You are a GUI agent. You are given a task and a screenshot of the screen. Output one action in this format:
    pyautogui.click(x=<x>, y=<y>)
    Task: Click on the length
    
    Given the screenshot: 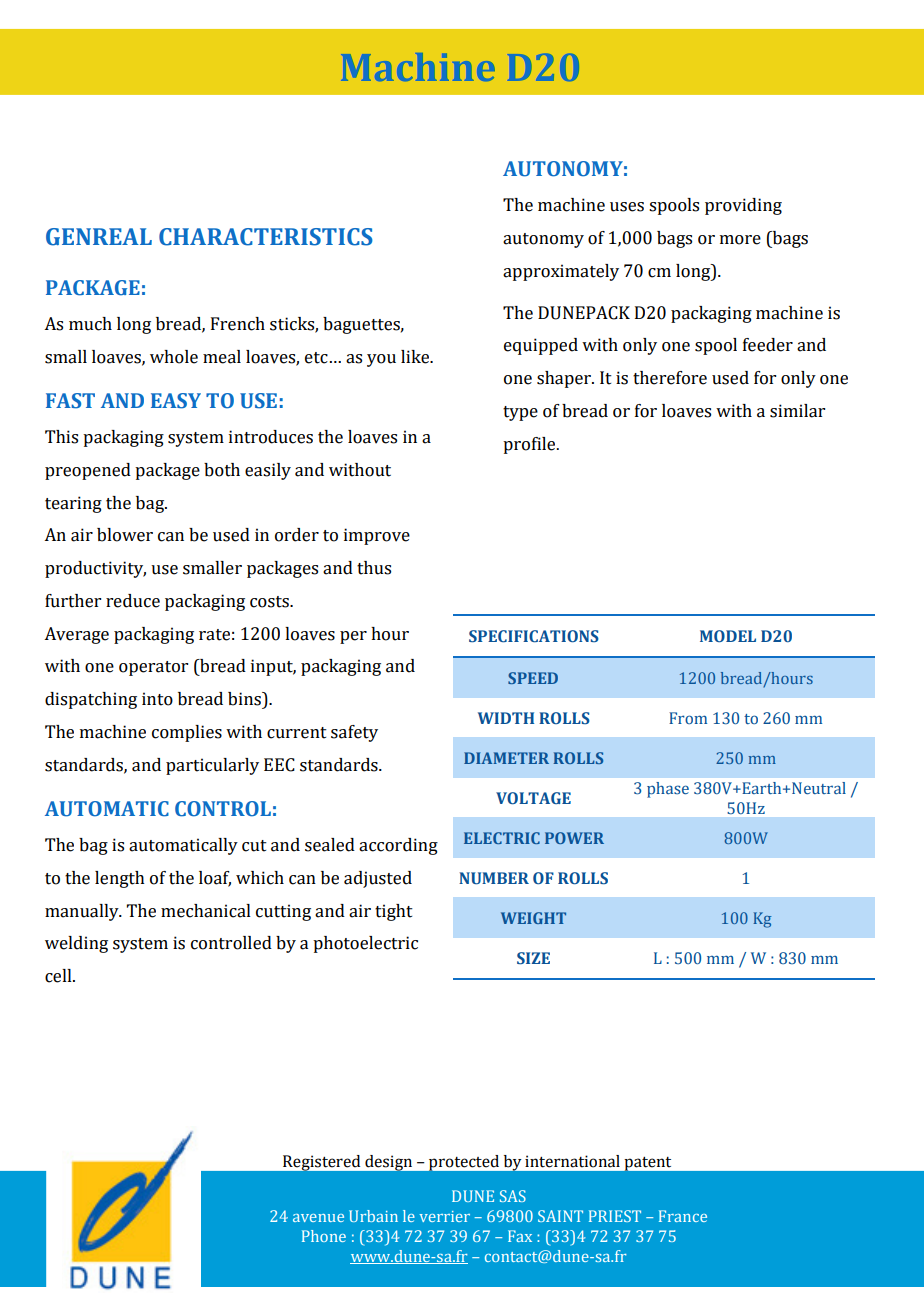 What is the action you would take?
    pyautogui.click(x=120, y=879)
